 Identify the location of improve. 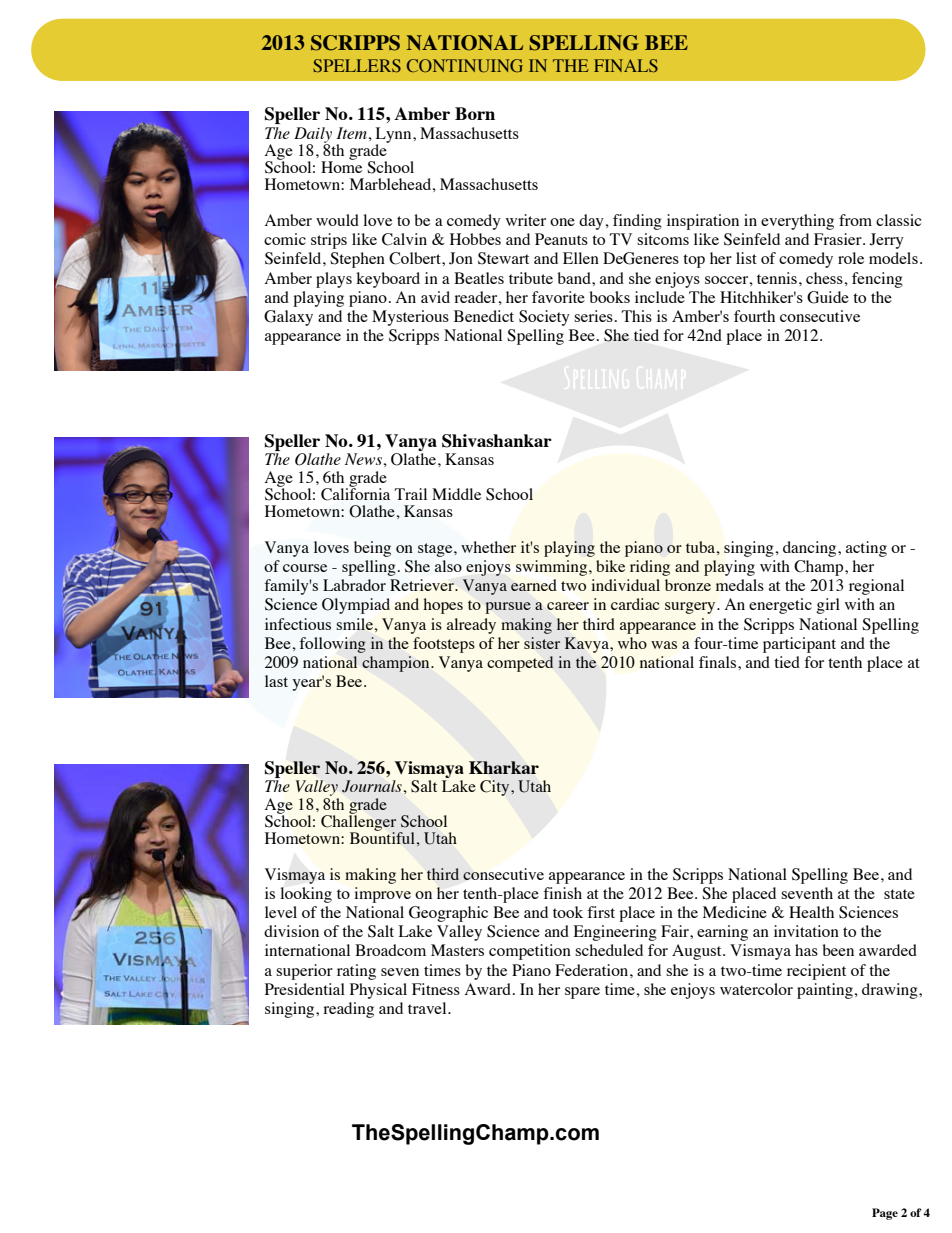
(382, 895).
